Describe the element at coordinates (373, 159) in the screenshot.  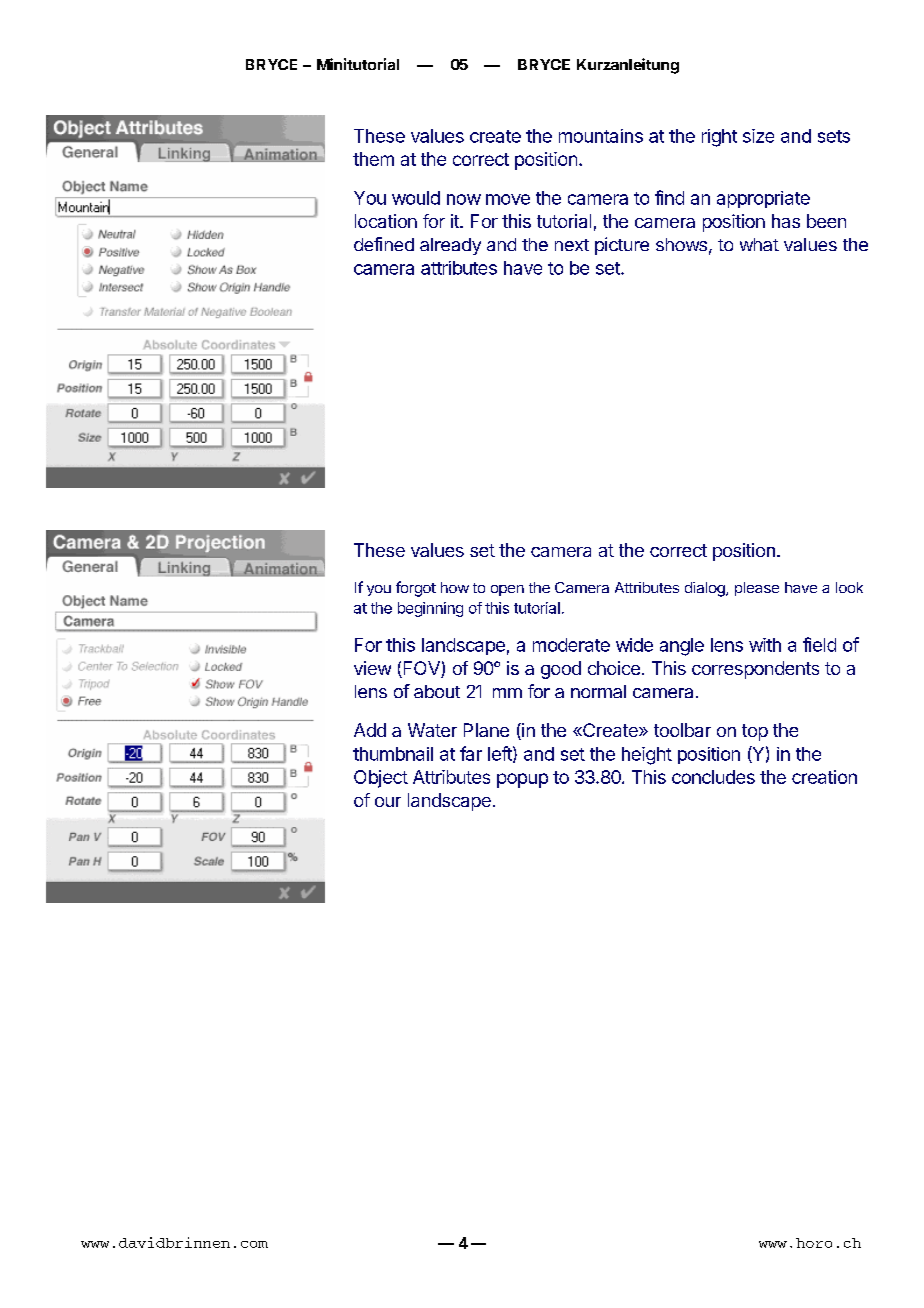
I see `them` at that location.
